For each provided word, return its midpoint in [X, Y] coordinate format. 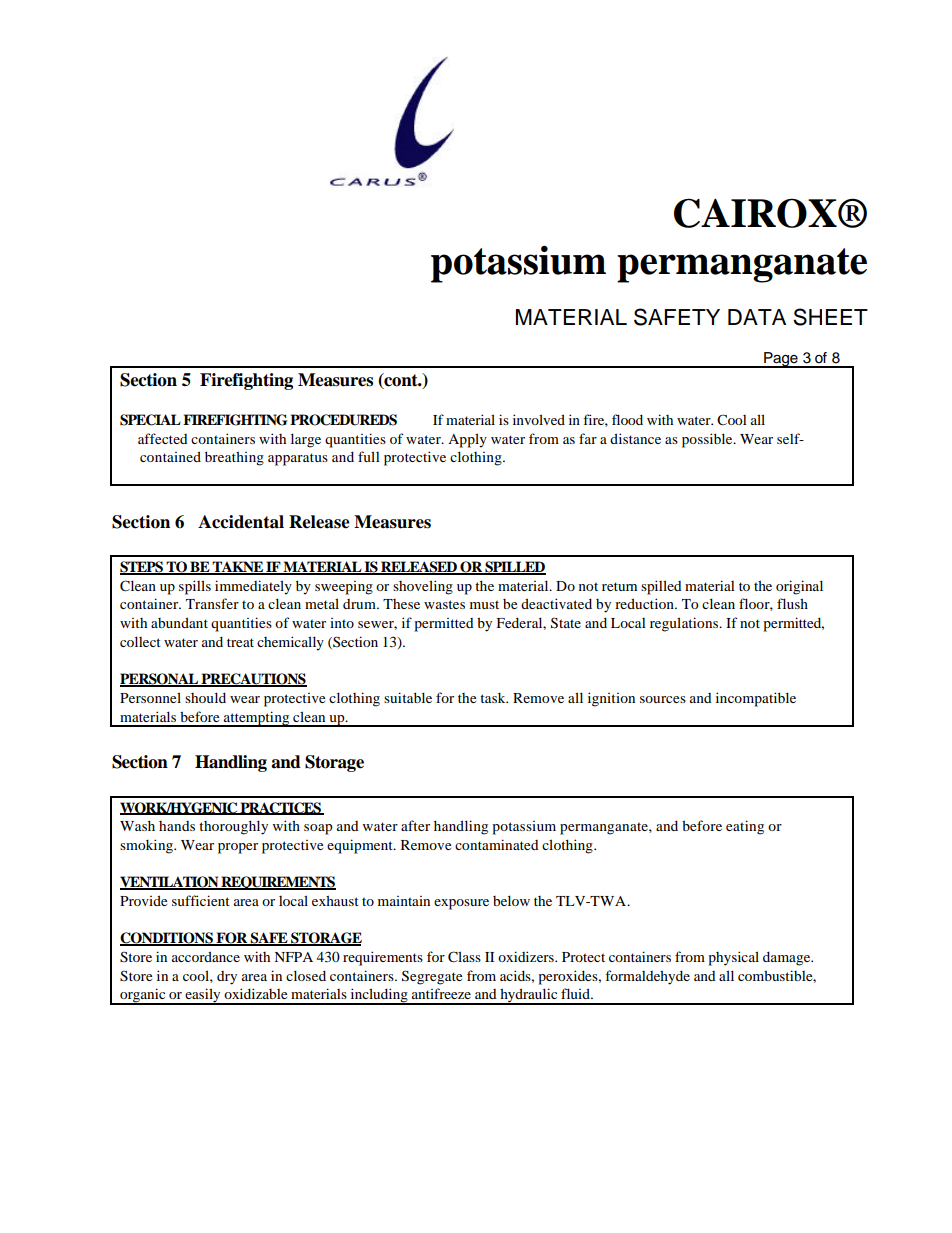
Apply [467, 440]
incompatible [756, 699]
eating [745, 827]
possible [708, 440]
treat [240, 642]
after [415, 825]
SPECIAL [150, 420]
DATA [757, 317]
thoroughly [233, 827]
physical [733, 958]
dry [227, 978]
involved [539, 419]
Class [464, 957]
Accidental [241, 522]
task [494, 697]
